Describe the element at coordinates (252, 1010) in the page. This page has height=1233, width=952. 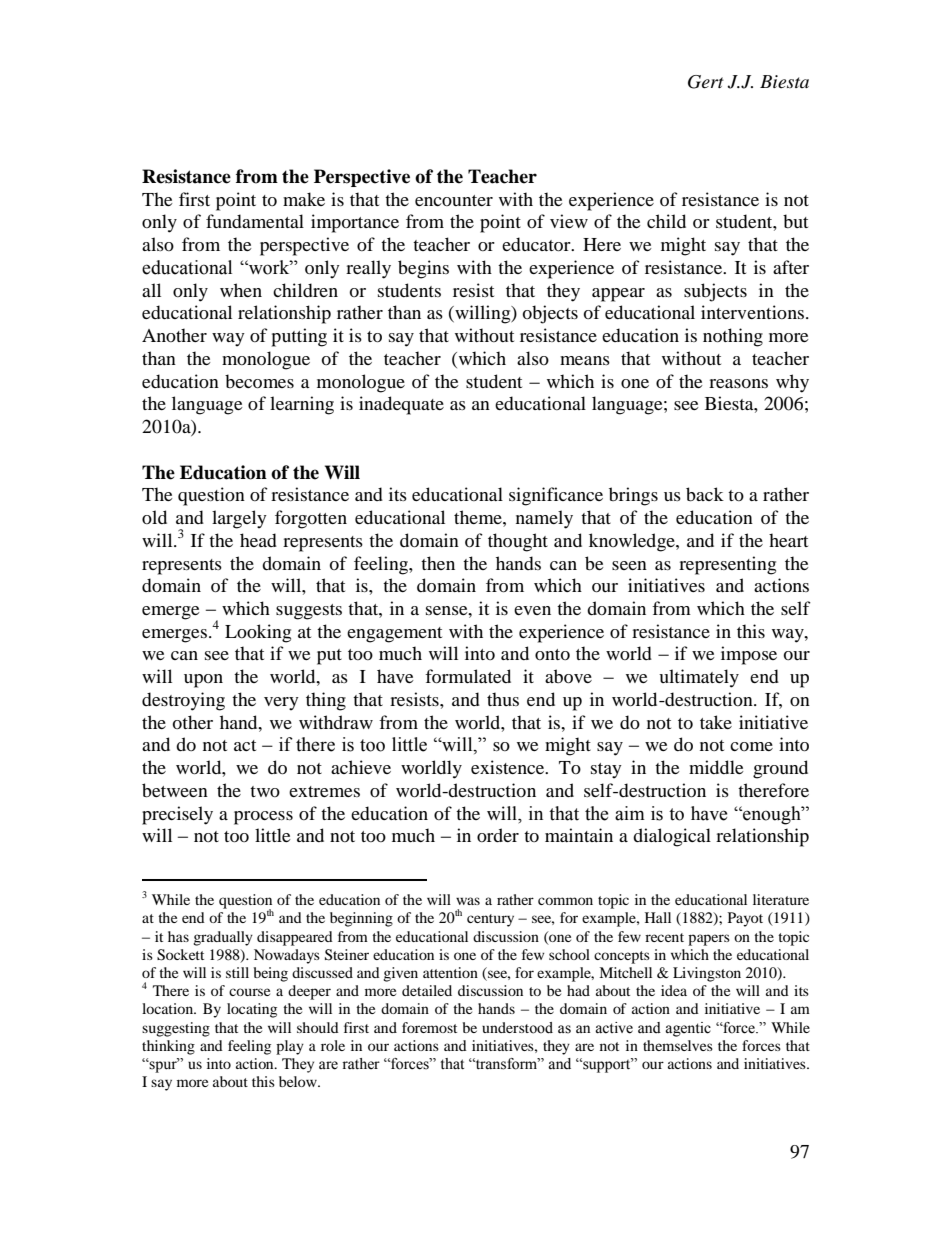
I see `locating` at that location.
